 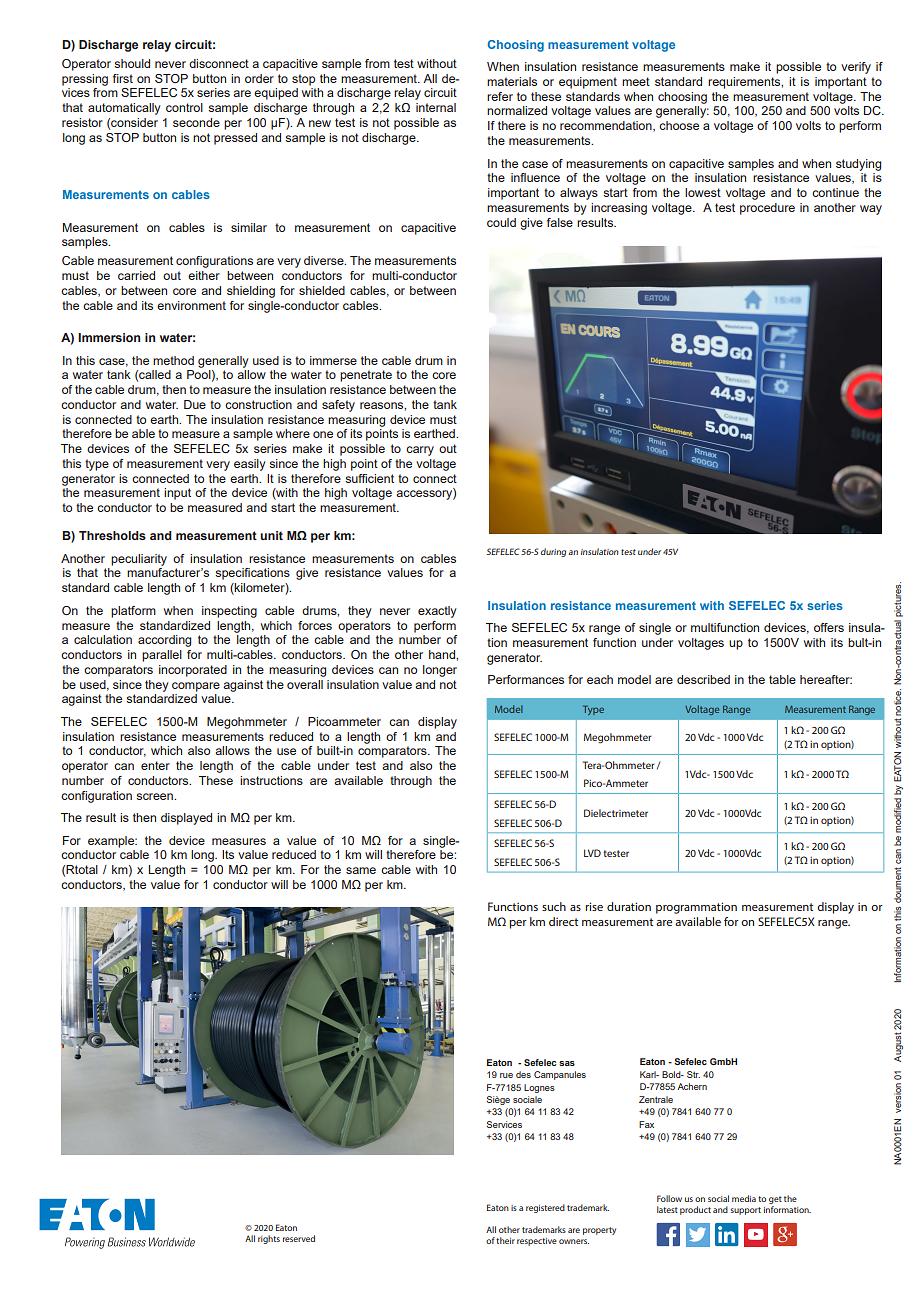 What do you see at coordinates (184, 107) in the screenshot?
I see `control` at bounding box center [184, 107].
